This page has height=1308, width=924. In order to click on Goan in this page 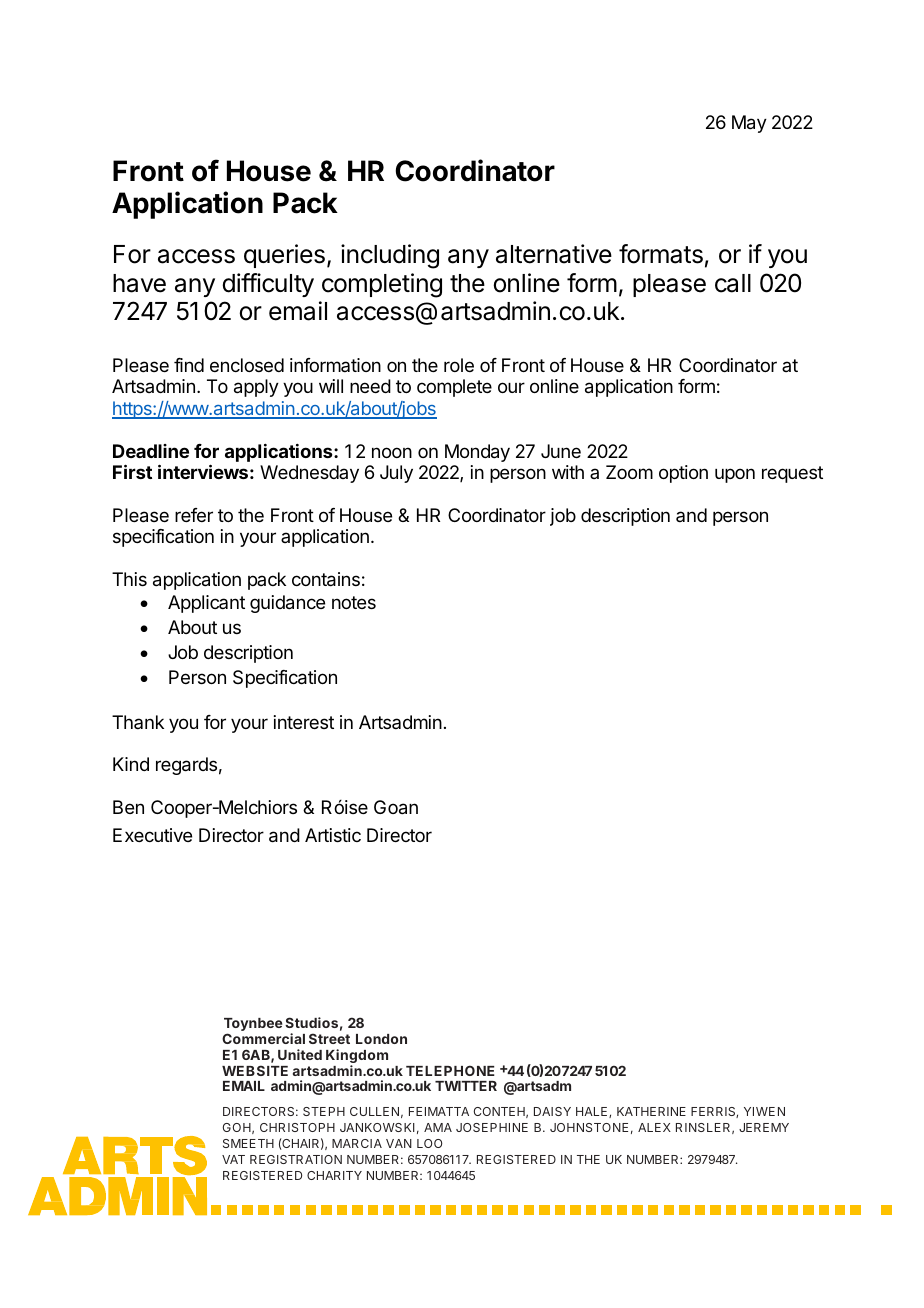, I will do `click(396, 807)`.
